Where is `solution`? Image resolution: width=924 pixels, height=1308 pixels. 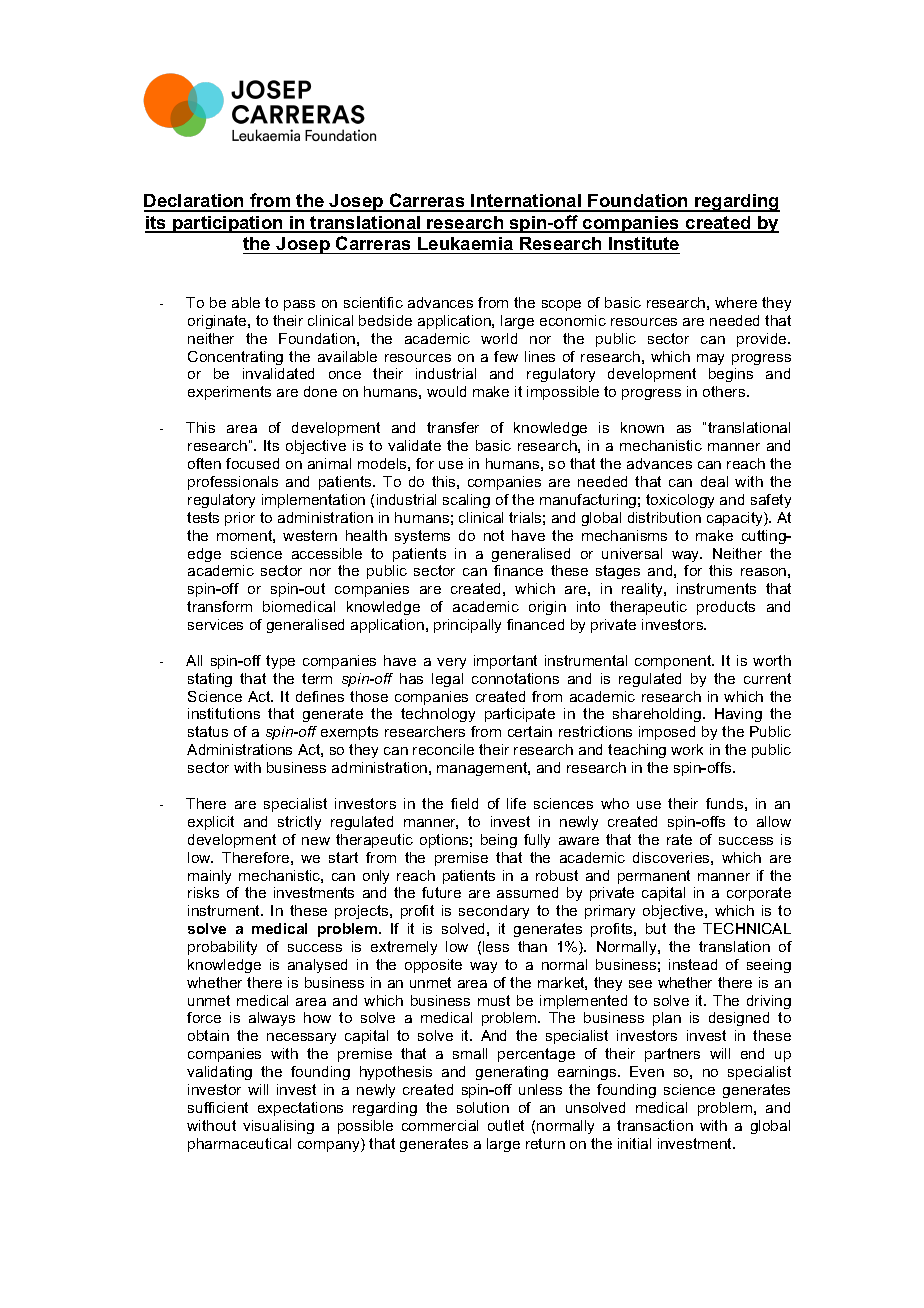
solution is located at coordinates (483, 1107).
